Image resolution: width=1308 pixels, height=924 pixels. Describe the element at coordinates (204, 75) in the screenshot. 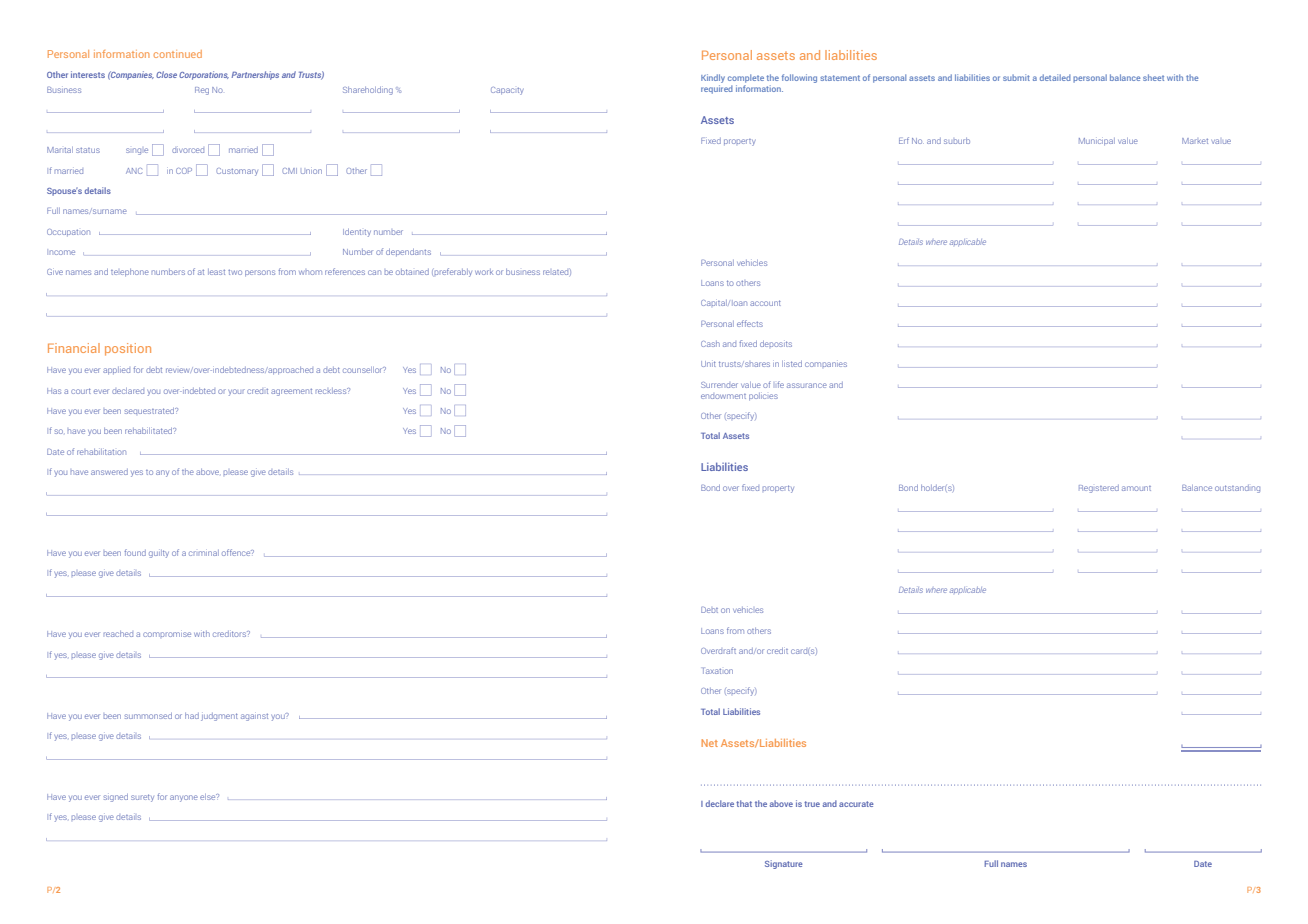

I see `Corporations` at that location.
